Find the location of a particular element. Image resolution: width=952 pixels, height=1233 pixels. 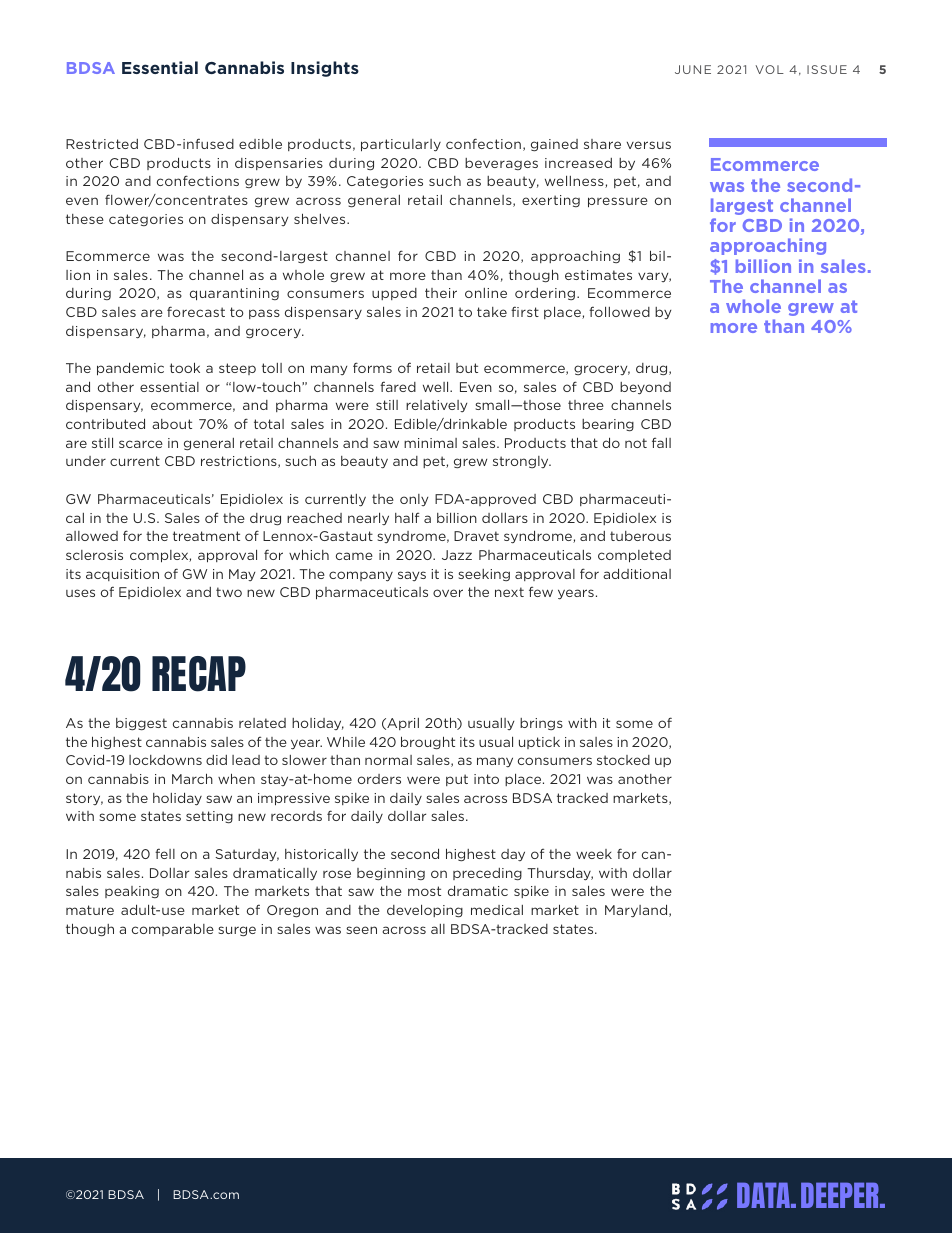

tuberous is located at coordinates (640, 536).
